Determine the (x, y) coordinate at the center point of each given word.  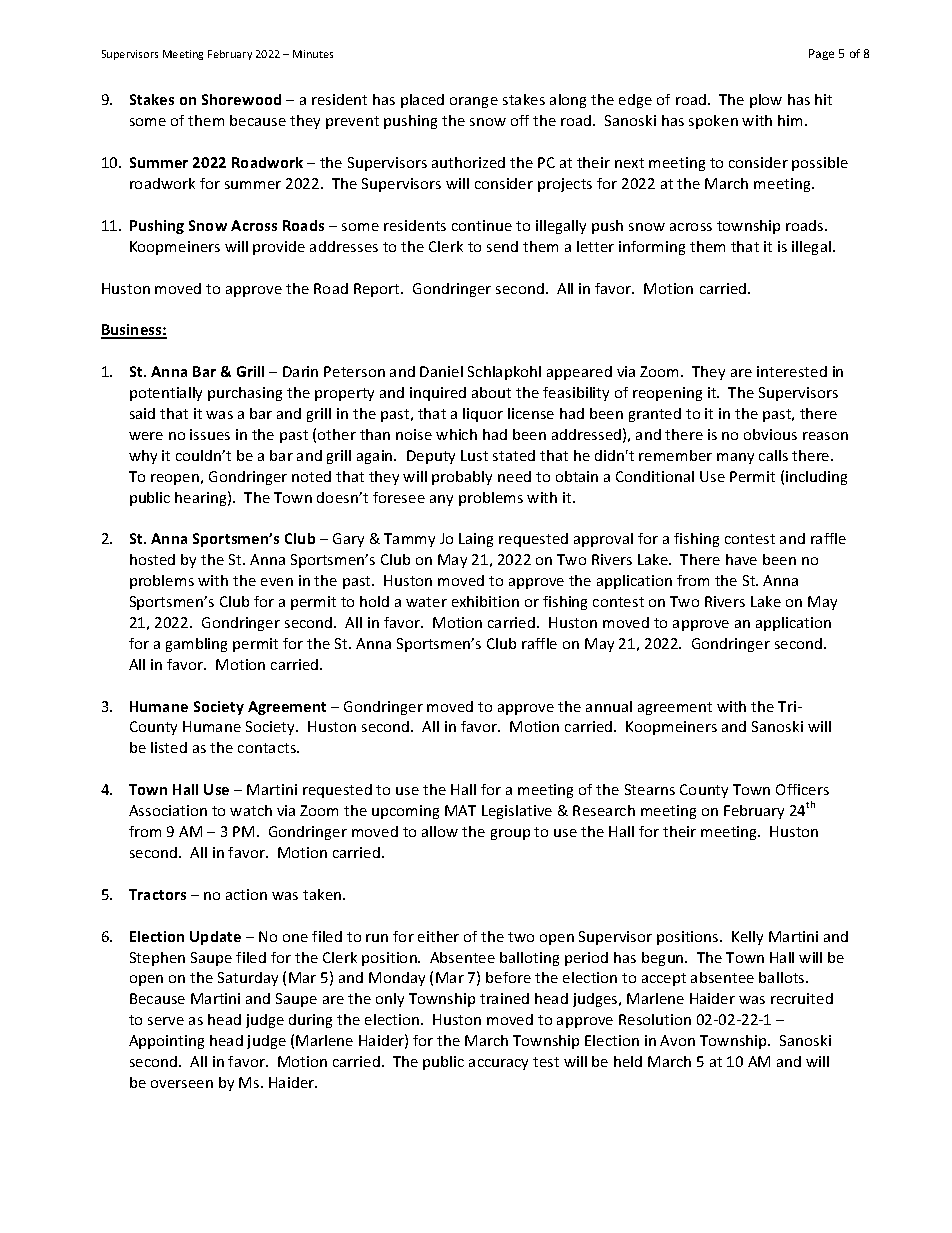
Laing (476, 540)
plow (766, 101)
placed (422, 101)
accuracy (498, 1064)
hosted (152, 559)
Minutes (313, 54)
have (741, 559)
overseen (182, 1084)
